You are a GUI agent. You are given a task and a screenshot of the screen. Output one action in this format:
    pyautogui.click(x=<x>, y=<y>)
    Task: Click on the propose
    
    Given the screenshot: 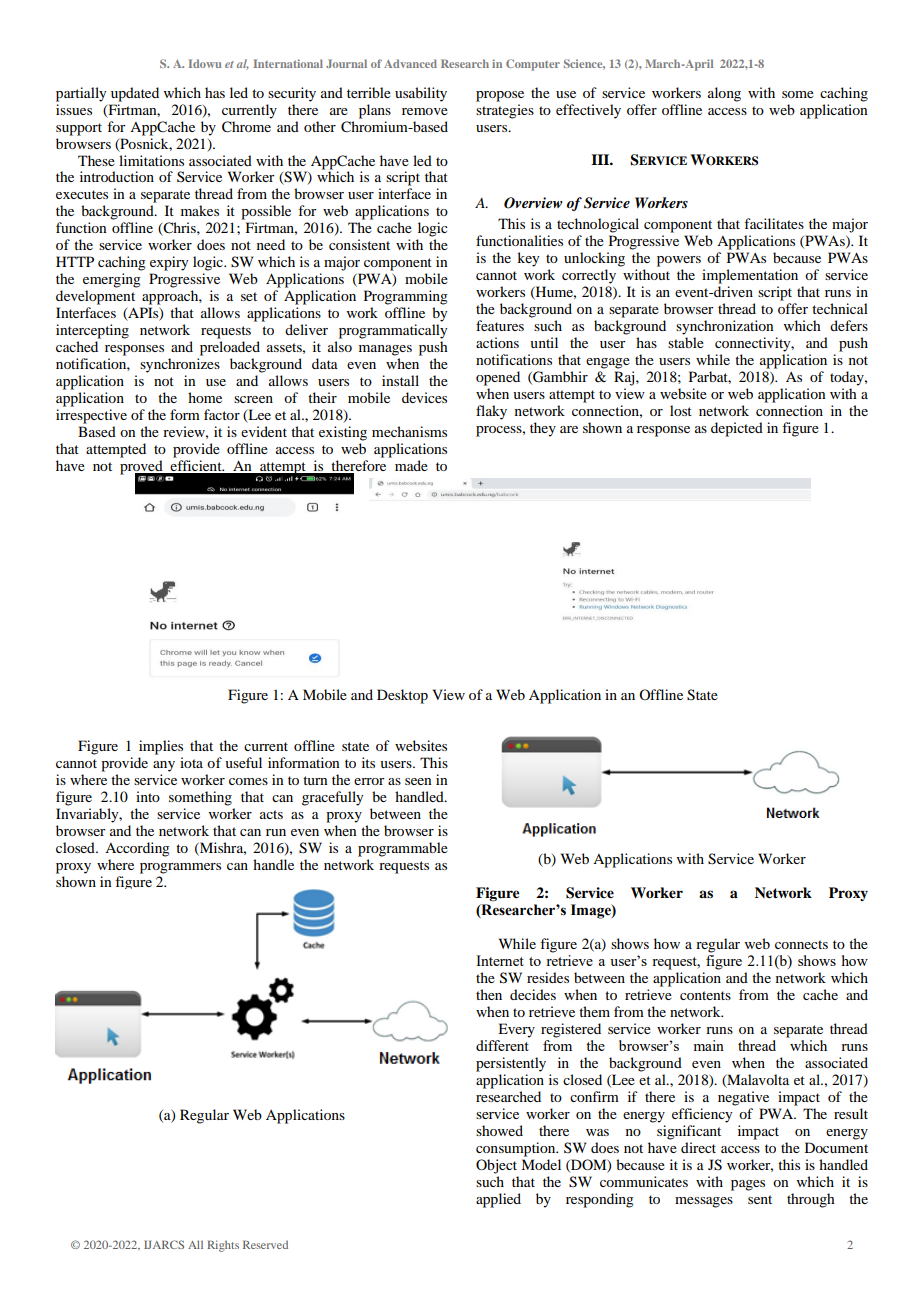 What is the action you would take?
    pyautogui.click(x=500, y=96)
